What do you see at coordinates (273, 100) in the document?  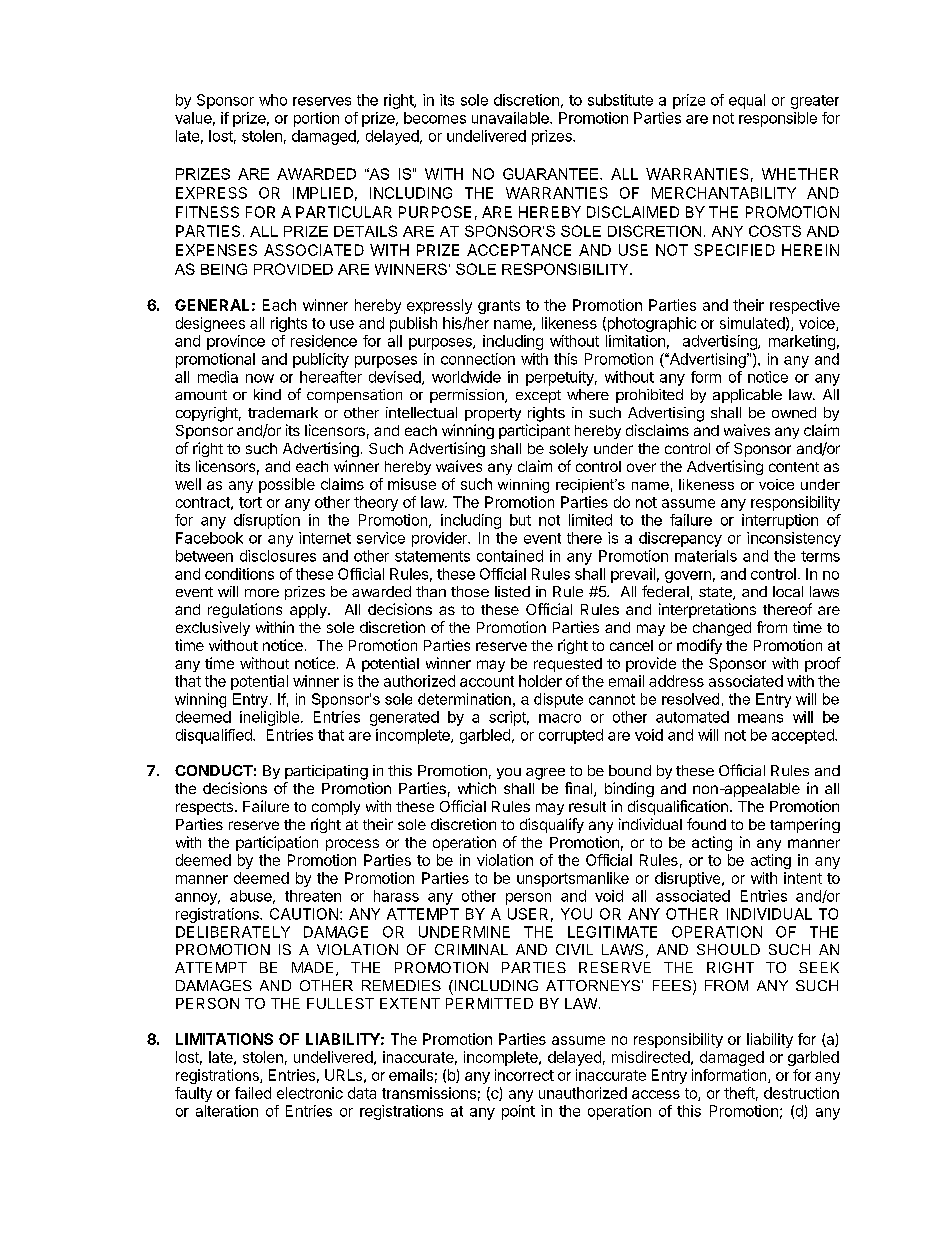 I see `who` at bounding box center [273, 100].
